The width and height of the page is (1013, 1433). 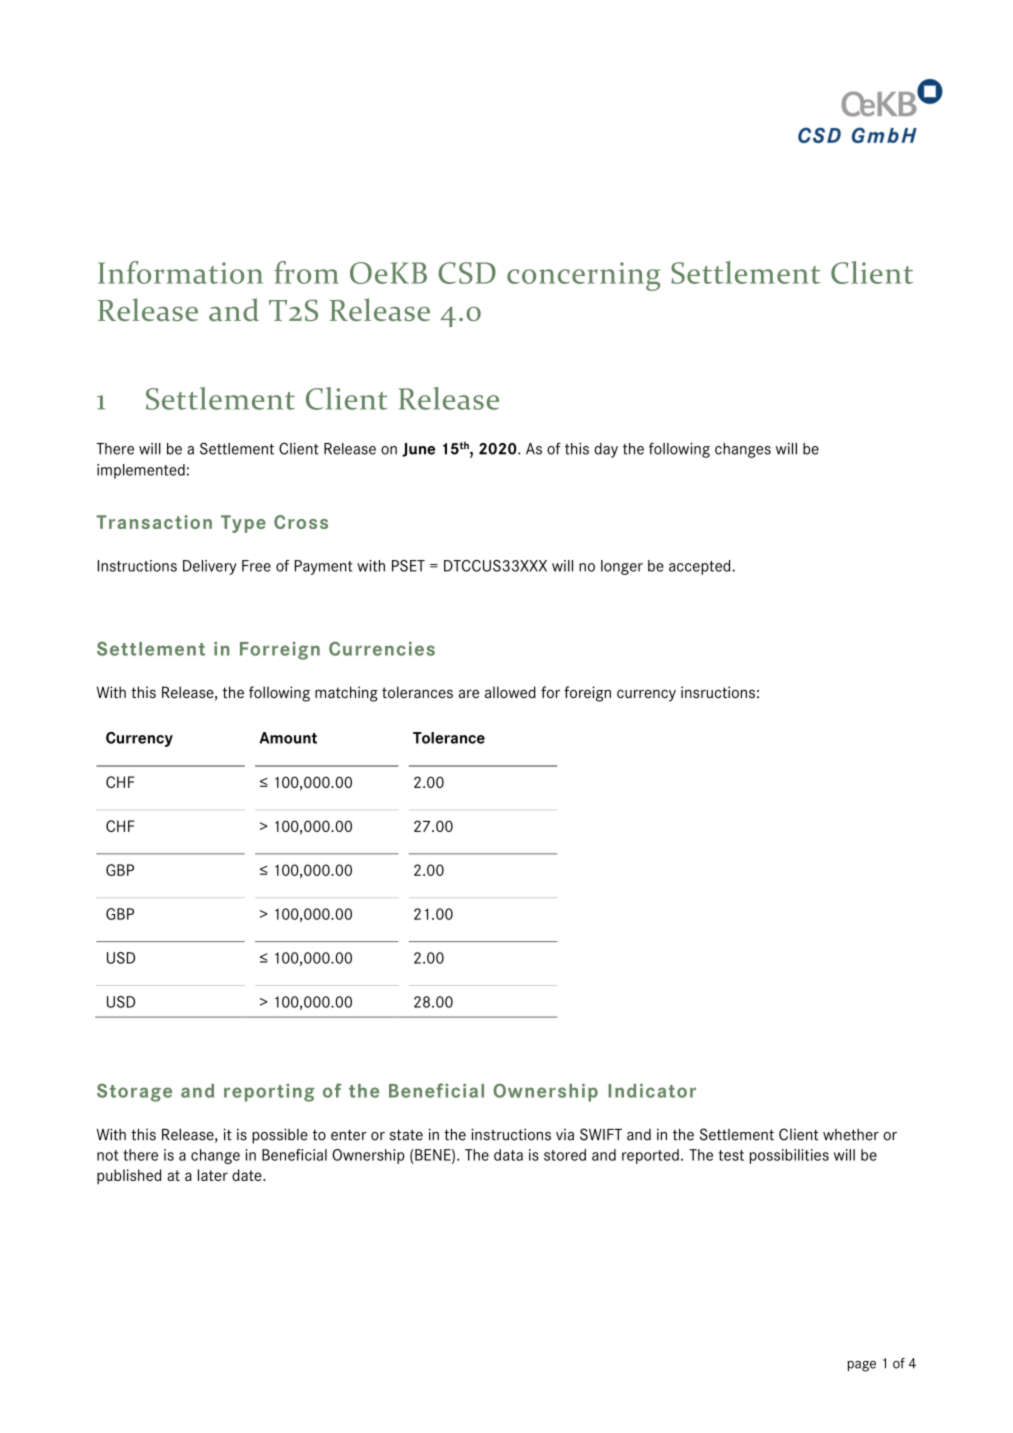 What do you see at coordinates (587, 694) in the page?
I see `foreign` at bounding box center [587, 694].
